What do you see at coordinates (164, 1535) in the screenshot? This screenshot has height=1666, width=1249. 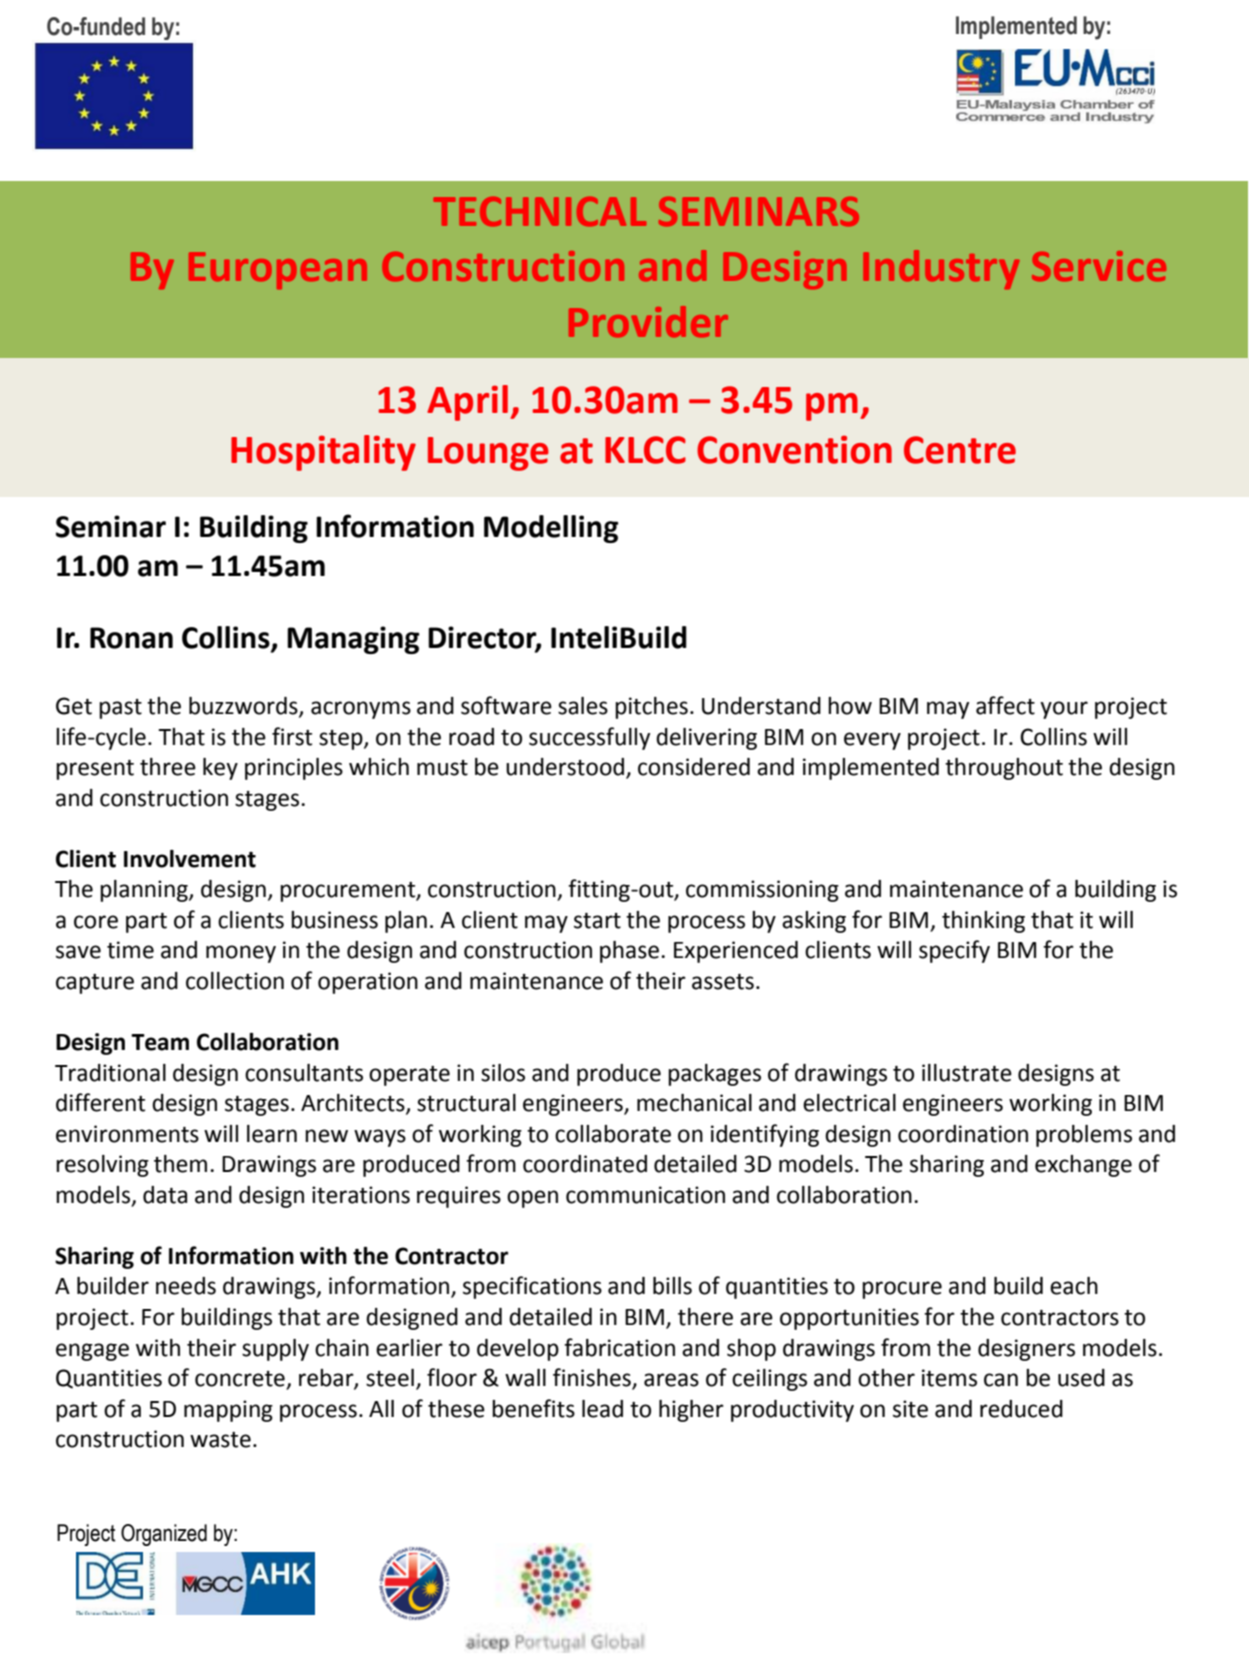 I see `Organized` at bounding box center [164, 1535].
